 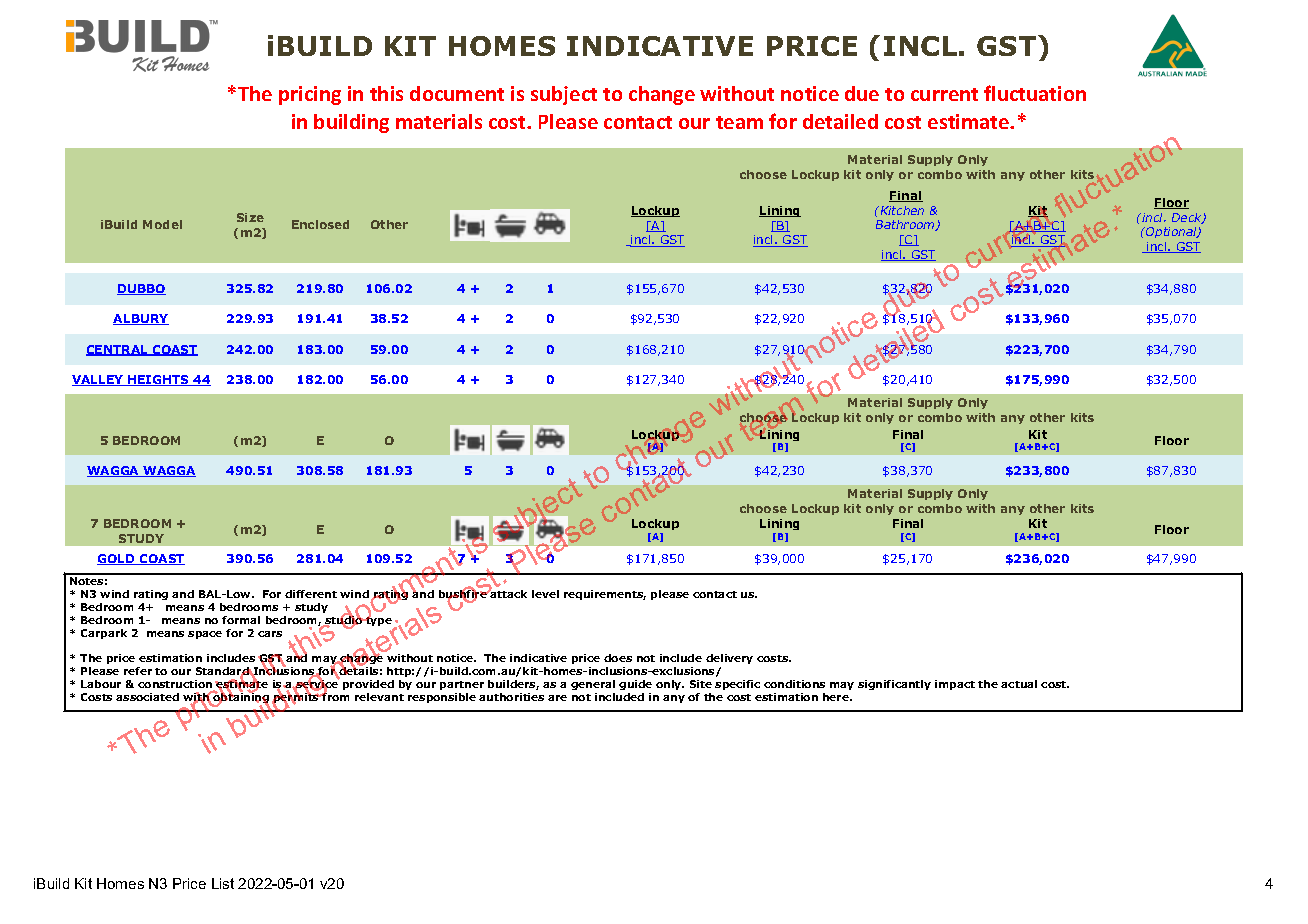 I want to click on Size, so click(x=250, y=217).
